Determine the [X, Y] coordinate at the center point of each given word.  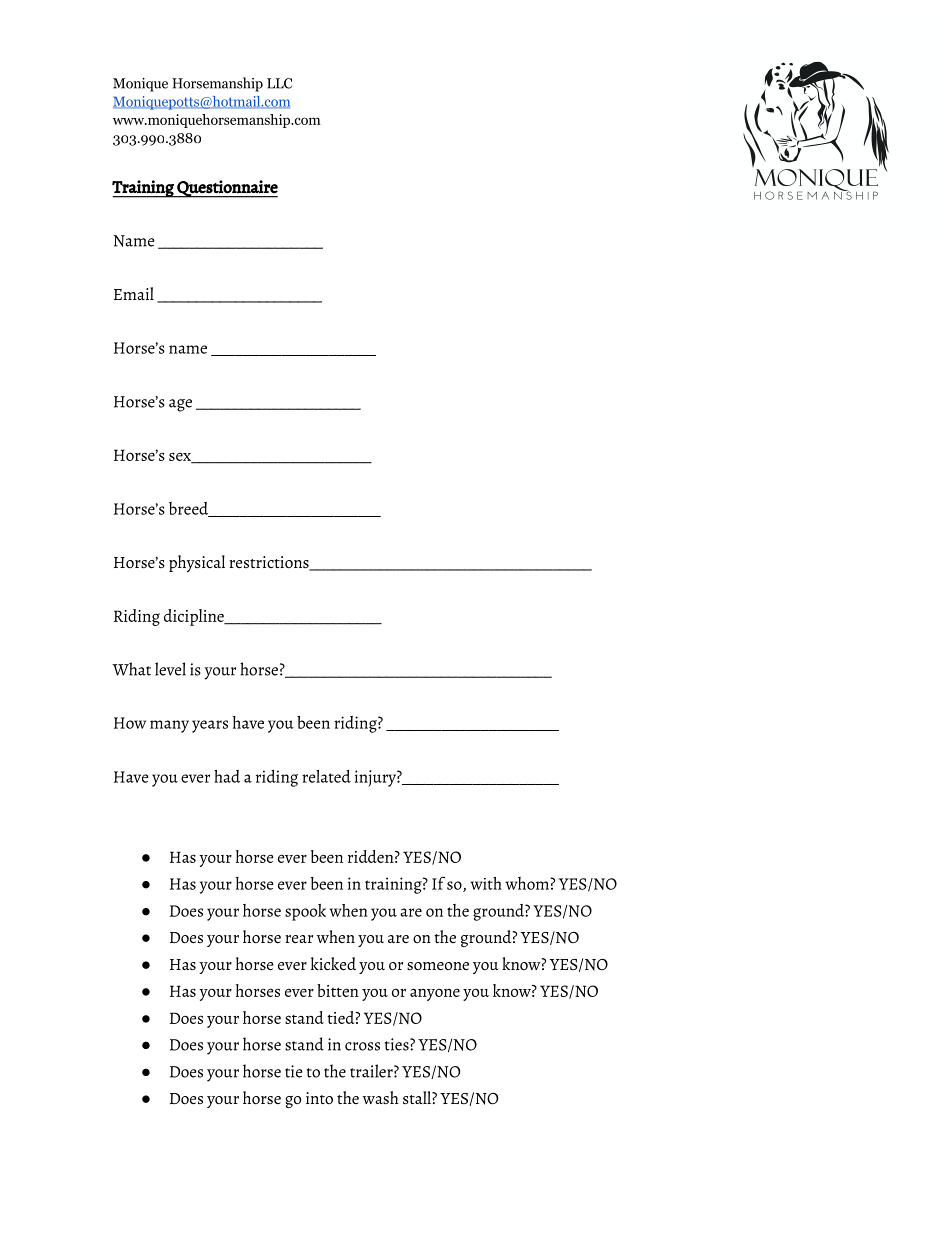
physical [197, 563]
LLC [279, 83]
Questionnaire [226, 189]
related [326, 776]
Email [134, 293]
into [319, 1098]
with [486, 883]
